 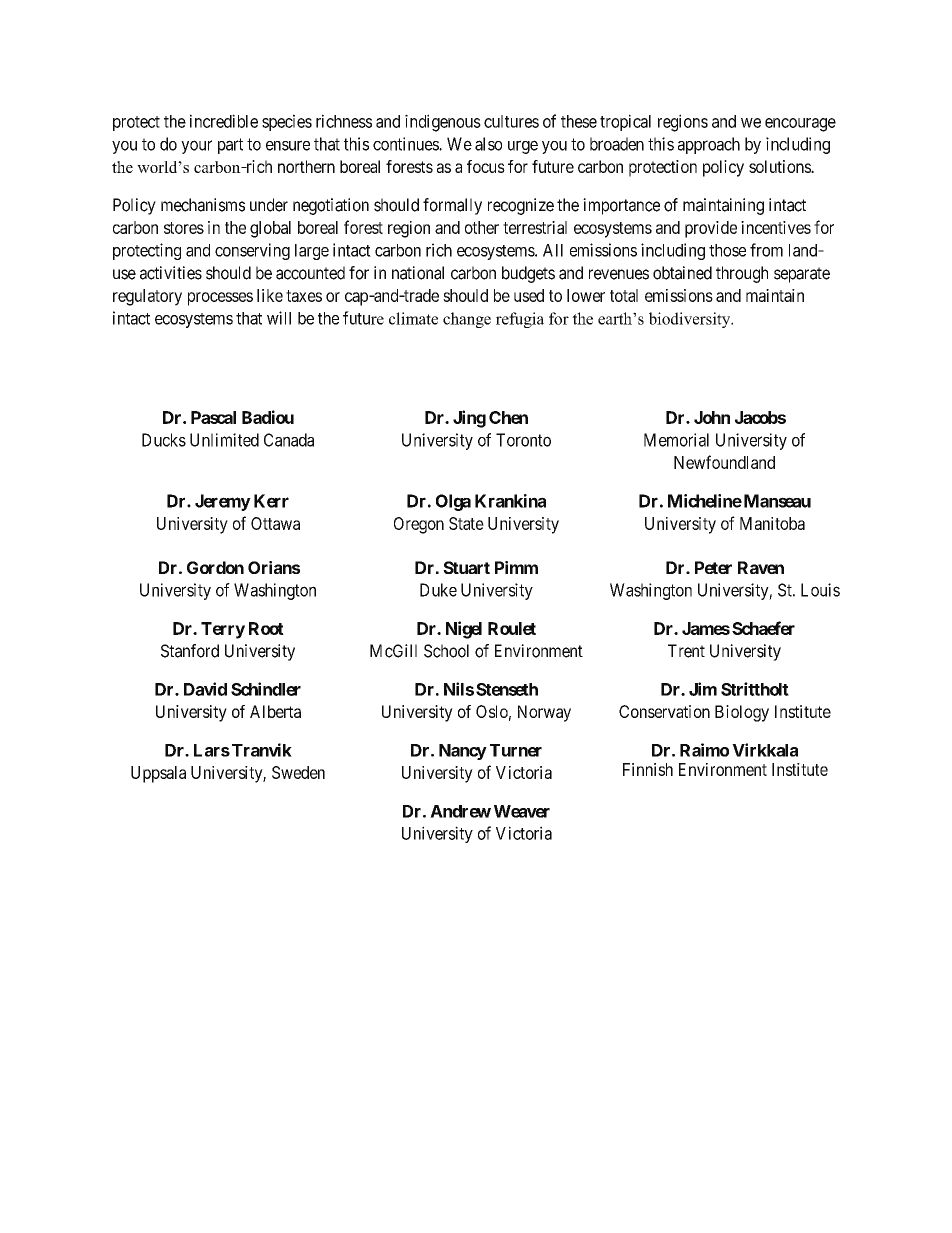 What do you see at coordinates (763, 628) in the image?
I see `Schaefer` at bounding box center [763, 628].
